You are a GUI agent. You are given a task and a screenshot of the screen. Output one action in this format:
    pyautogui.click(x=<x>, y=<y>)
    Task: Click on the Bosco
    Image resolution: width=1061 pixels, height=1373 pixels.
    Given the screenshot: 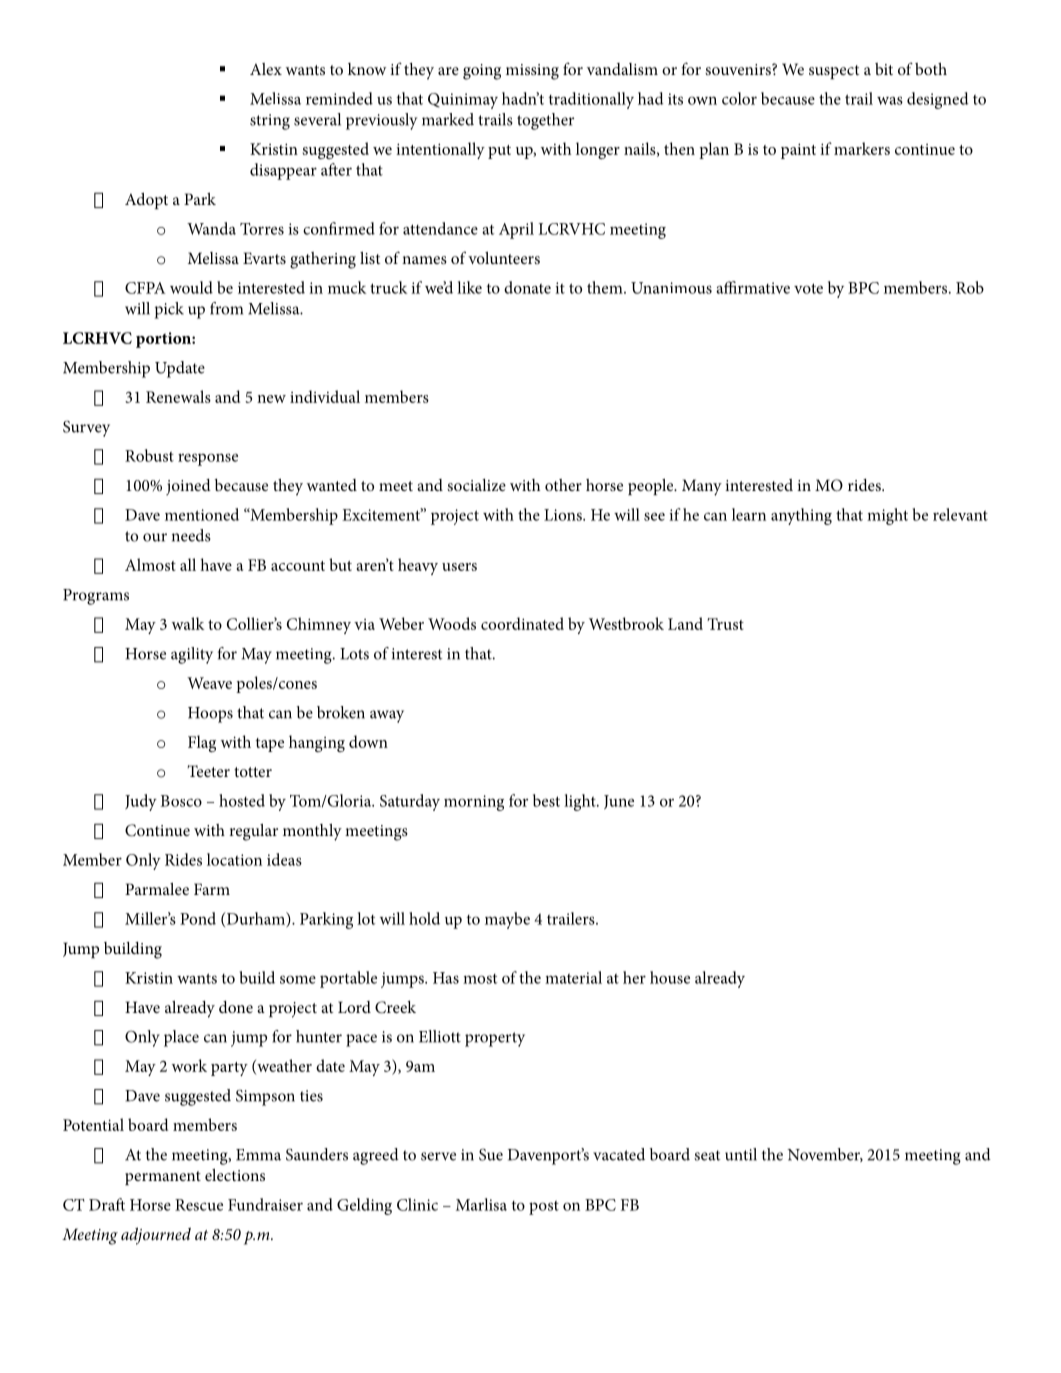 What is the action you would take?
    pyautogui.click(x=181, y=801)
